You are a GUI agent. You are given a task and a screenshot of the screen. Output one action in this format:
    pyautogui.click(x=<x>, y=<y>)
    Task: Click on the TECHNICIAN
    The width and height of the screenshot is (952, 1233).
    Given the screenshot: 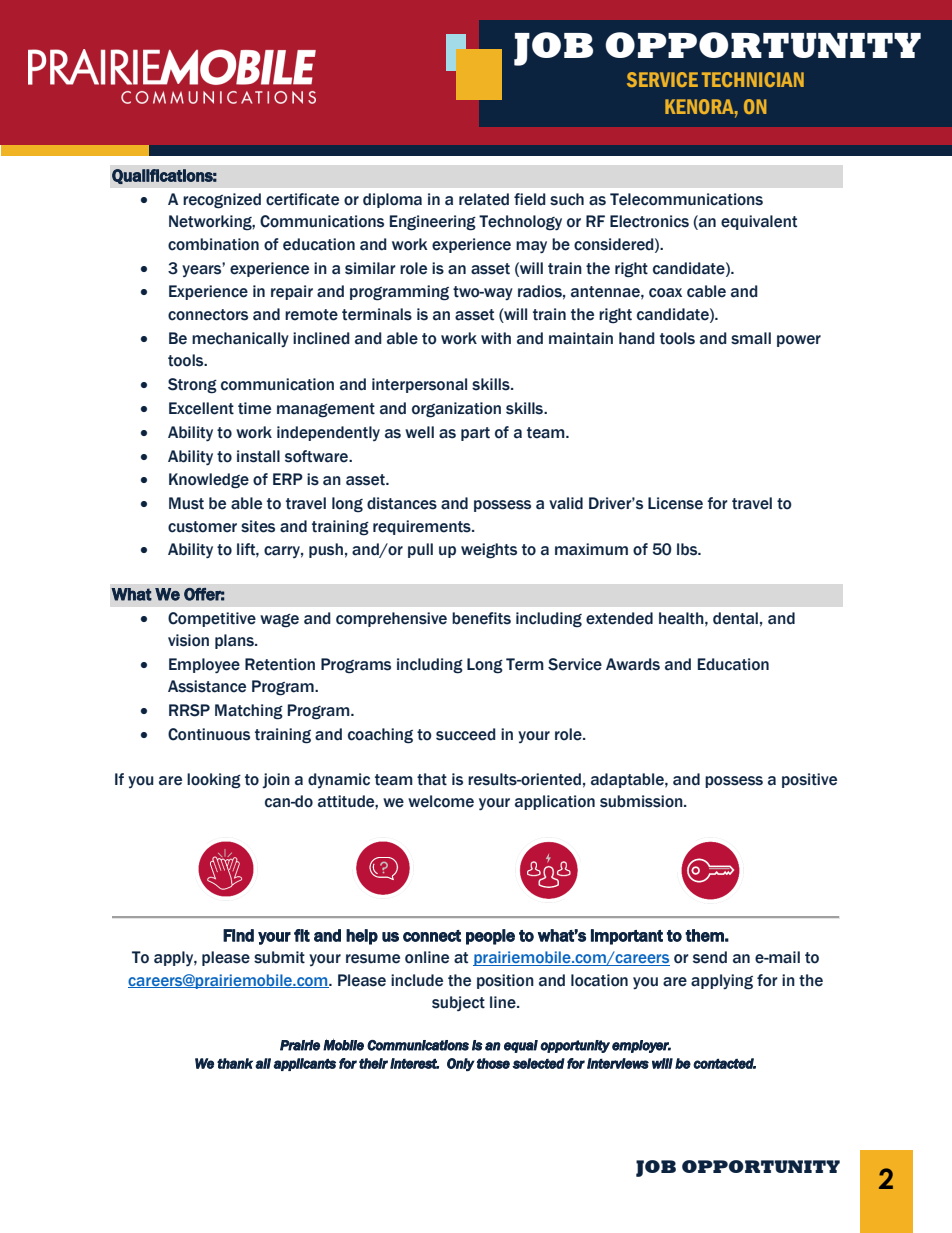 What is the action you would take?
    pyautogui.click(x=753, y=79)
